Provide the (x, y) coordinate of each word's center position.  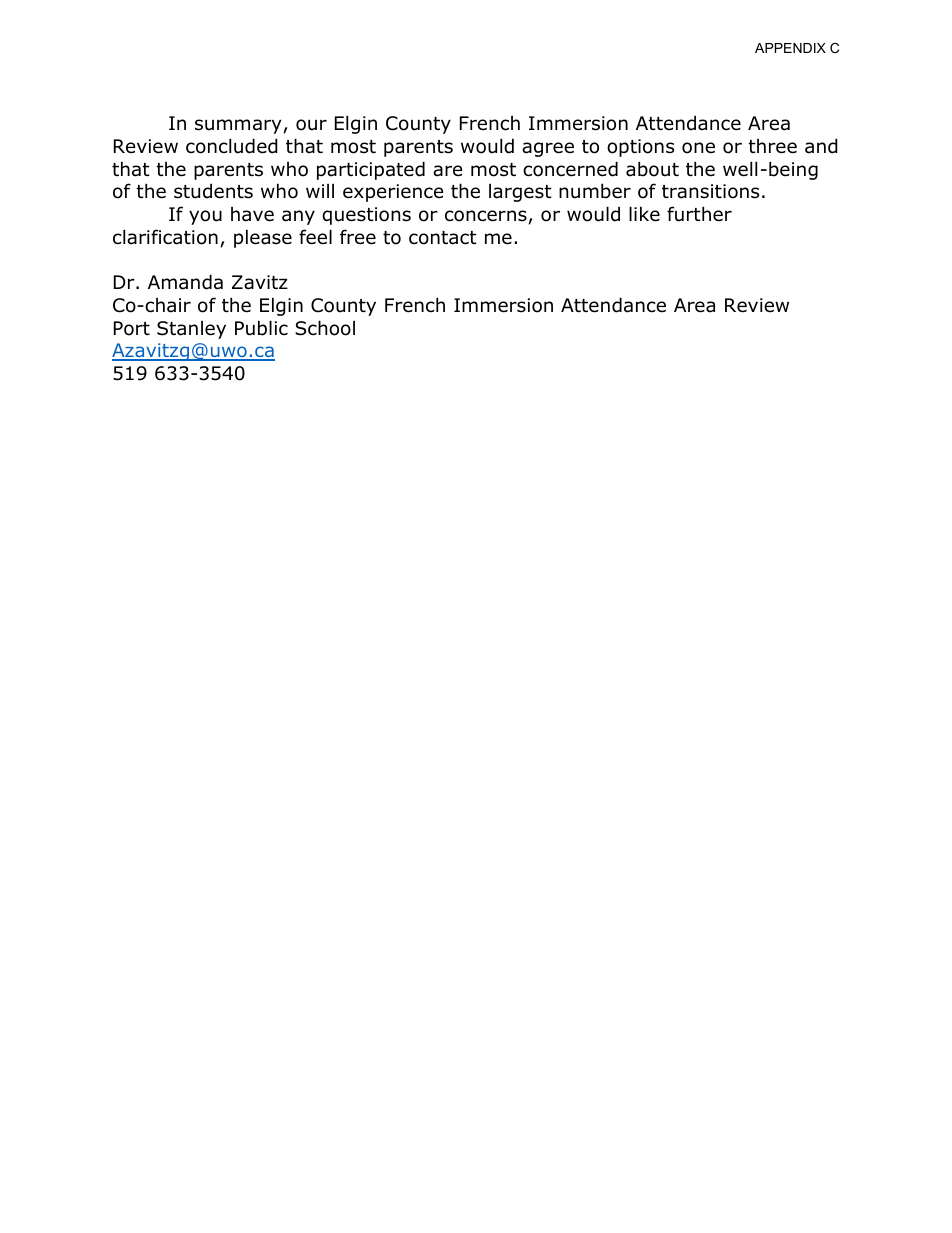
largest (520, 193)
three (773, 146)
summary (238, 126)
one (698, 148)
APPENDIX (790, 48)
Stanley (191, 330)
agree (548, 149)
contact (443, 238)
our (311, 125)
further (699, 214)
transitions (710, 191)
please (263, 238)
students (213, 191)
